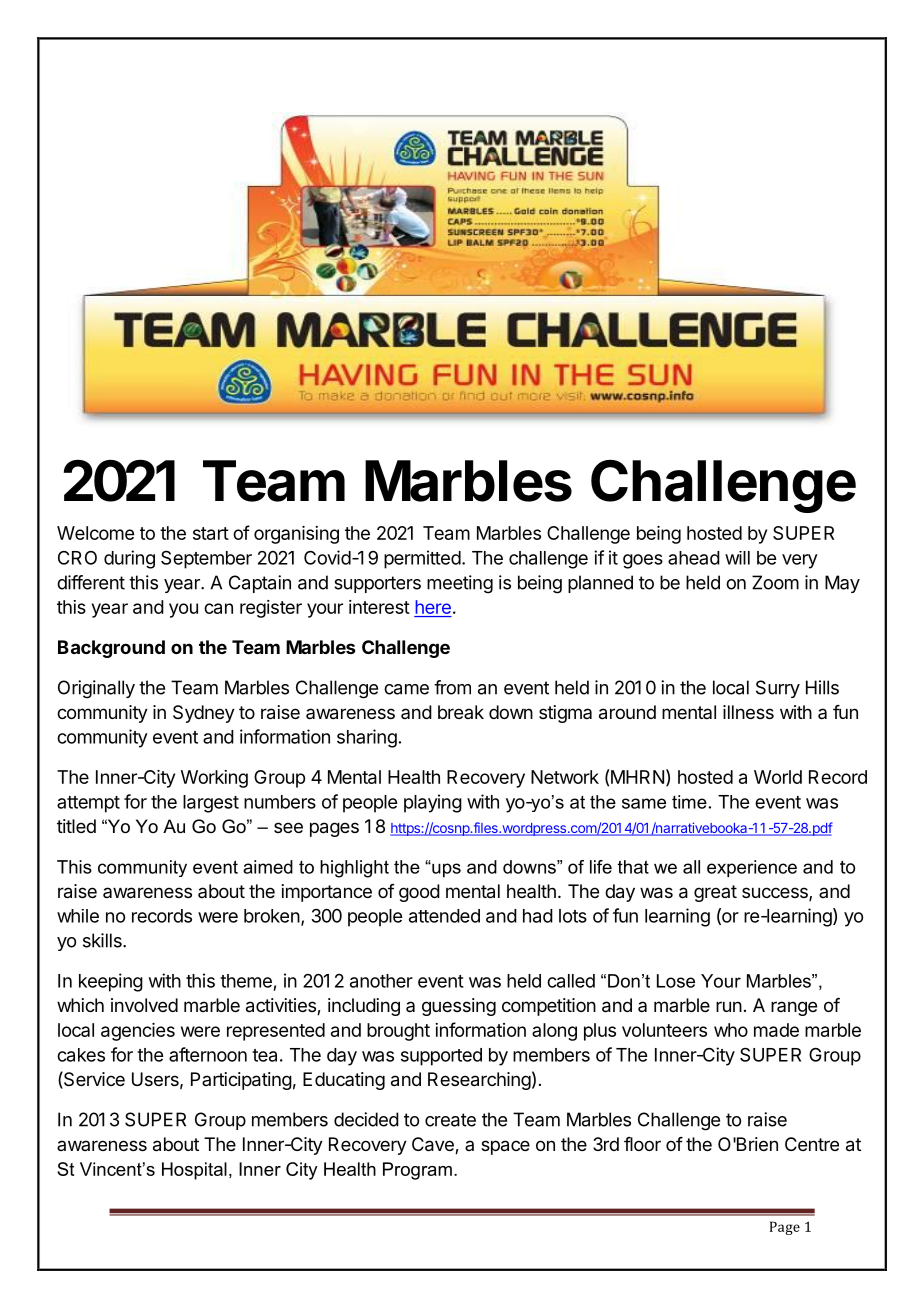  I want to click on agencies, so click(138, 1032).
